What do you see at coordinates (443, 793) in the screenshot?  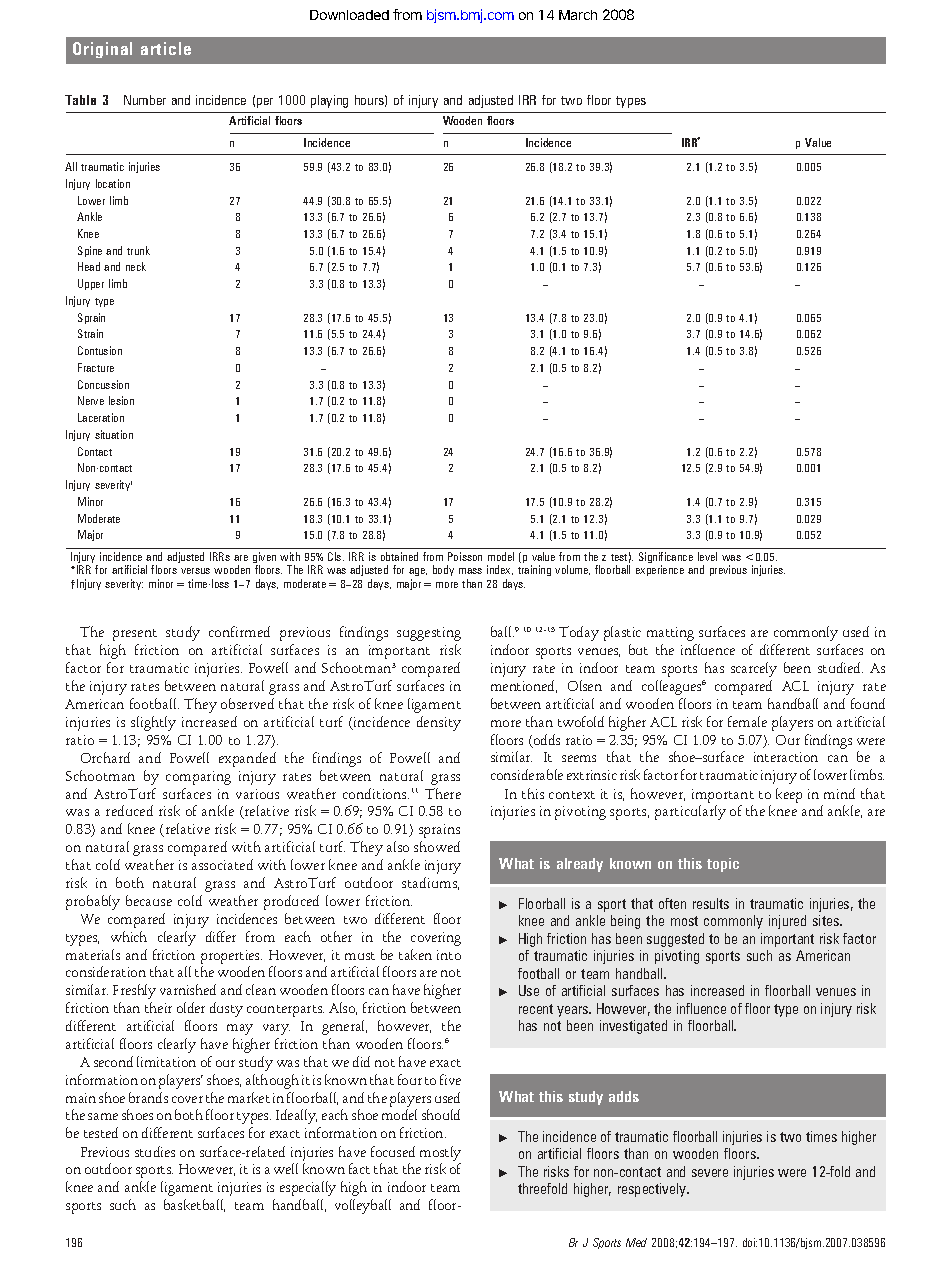 I see `There` at bounding box center [443, 793].
